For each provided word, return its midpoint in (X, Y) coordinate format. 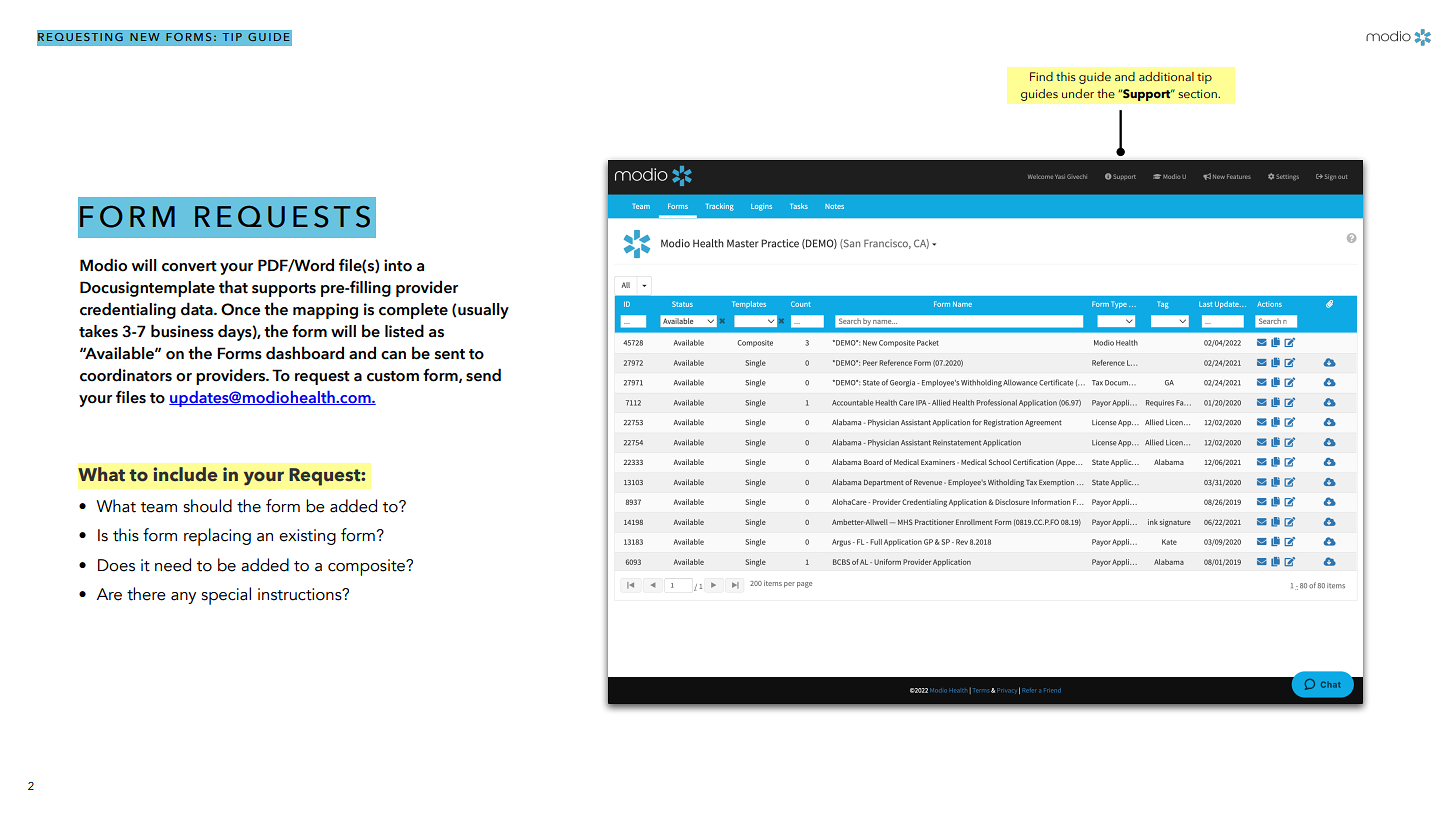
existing (307, 537)
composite (368, 567)
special (226, 596)
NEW (145, 37)
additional (1166, 76)
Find (1041, 76)
